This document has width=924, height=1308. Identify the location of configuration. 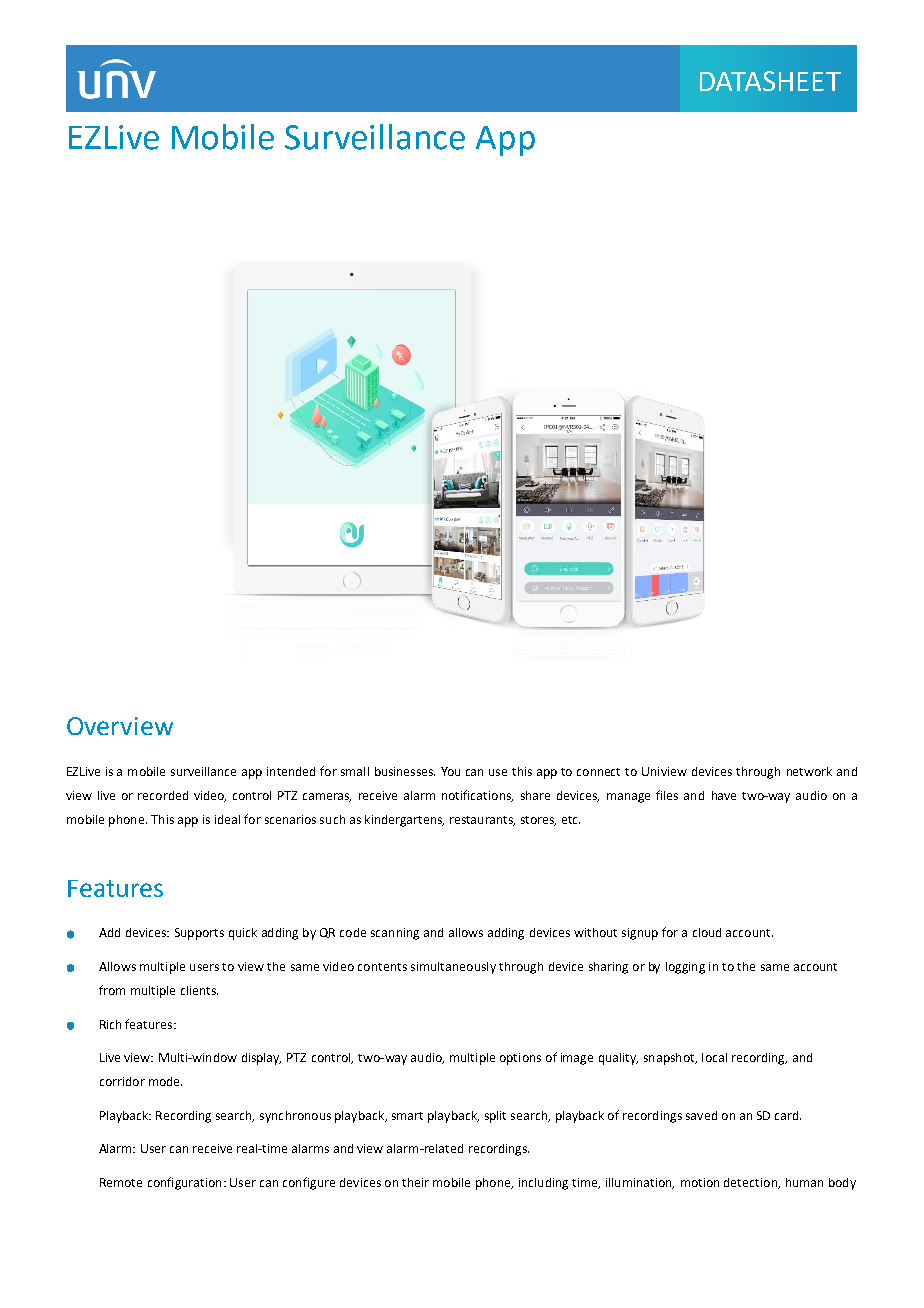
(184, 1183).
